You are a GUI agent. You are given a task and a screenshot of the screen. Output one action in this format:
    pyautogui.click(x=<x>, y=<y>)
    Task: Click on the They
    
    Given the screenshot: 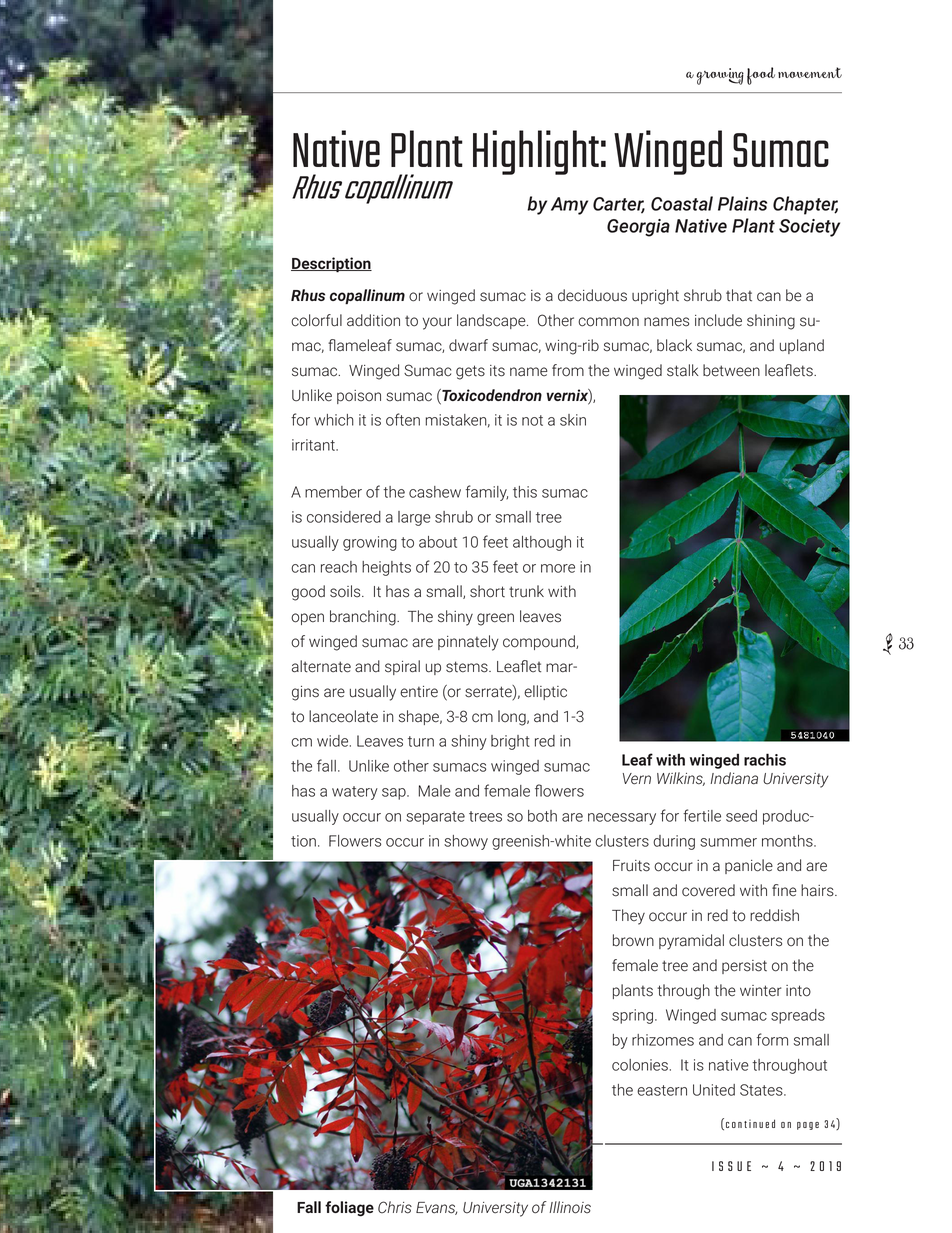 What is the action you would take?
    pyautogui.click(x=628, y=917)
